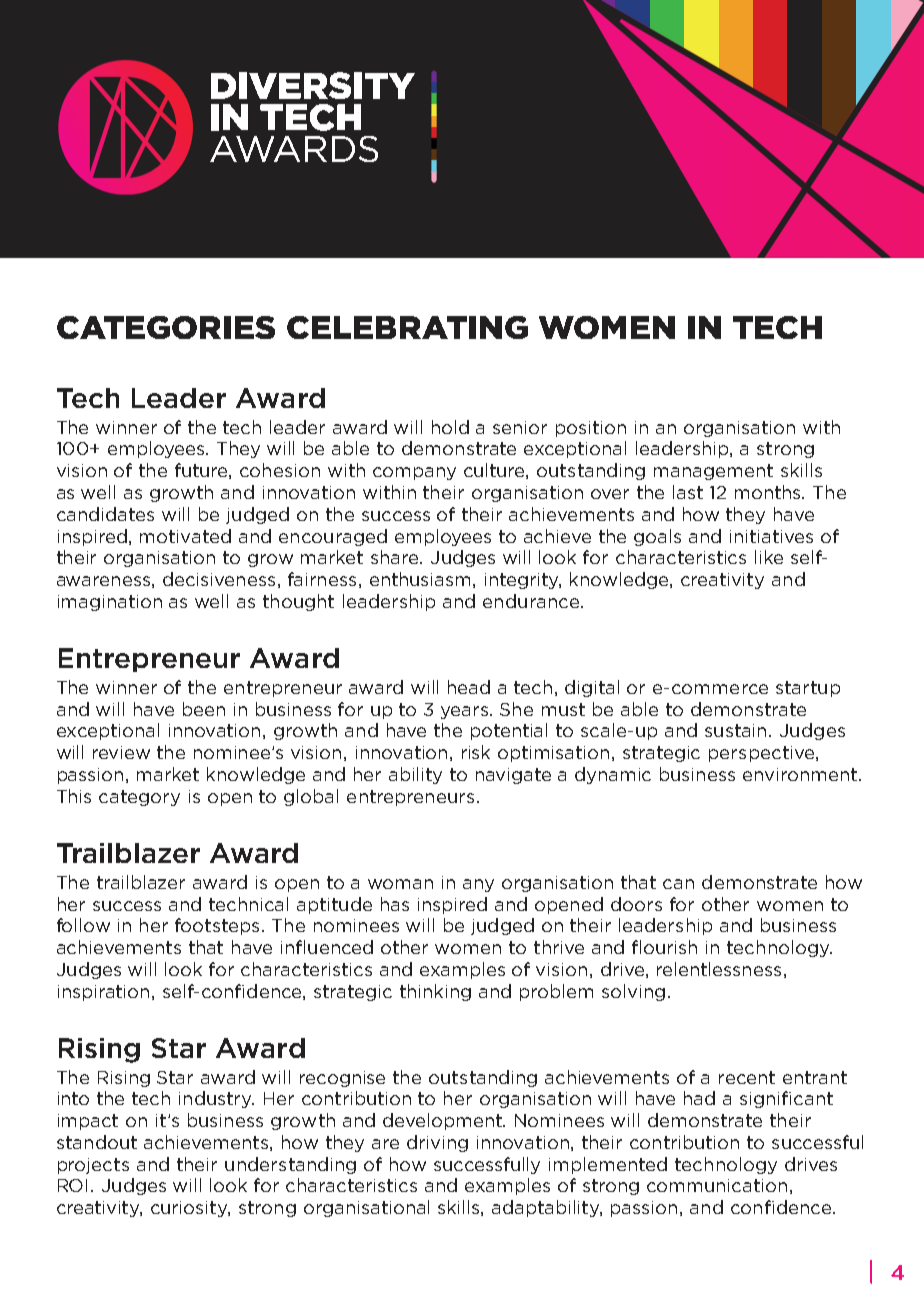 The height and width of the screenshot is (1308, 924). I want to click on projects, so click(93, 1166).
